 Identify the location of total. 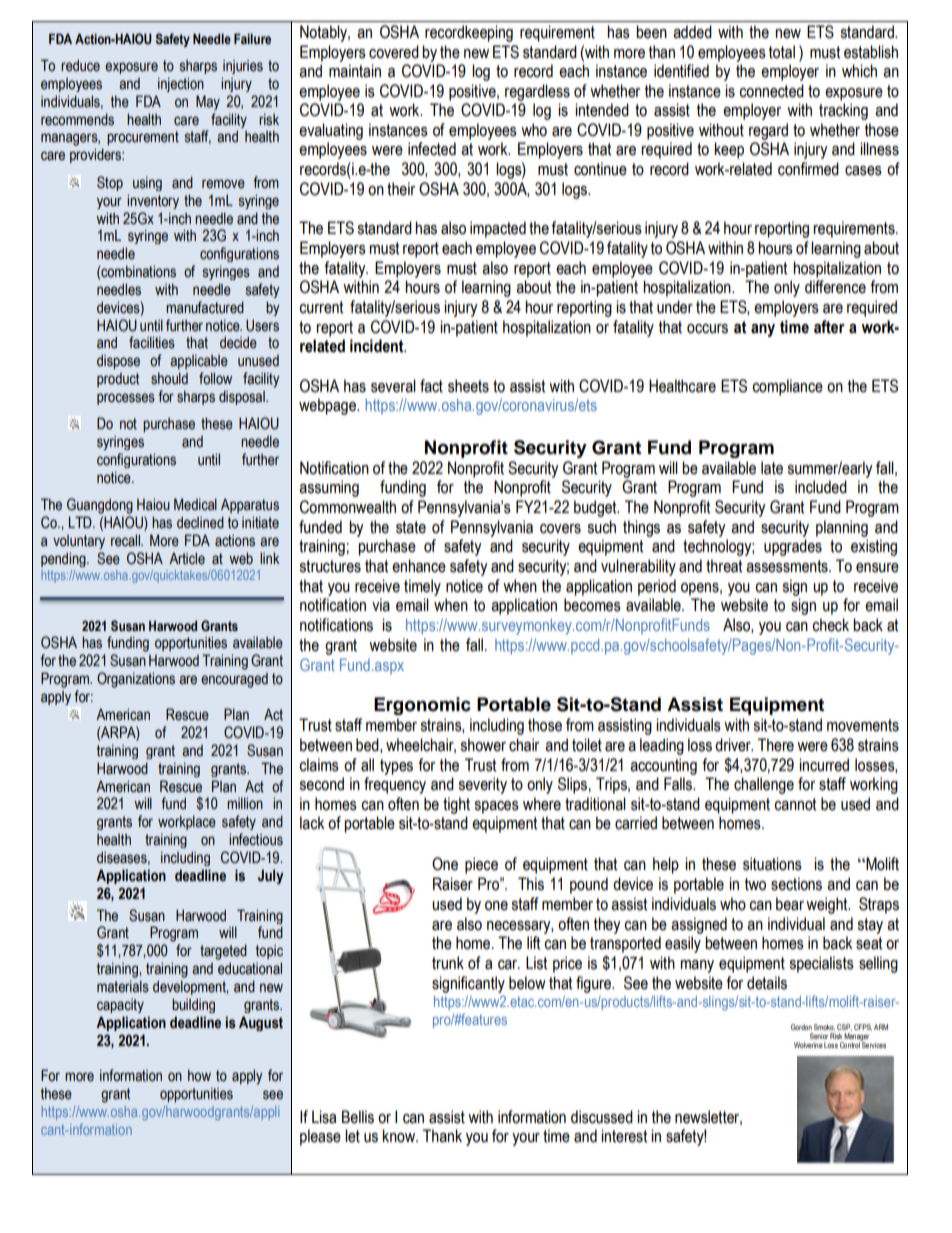
(782, 52).
